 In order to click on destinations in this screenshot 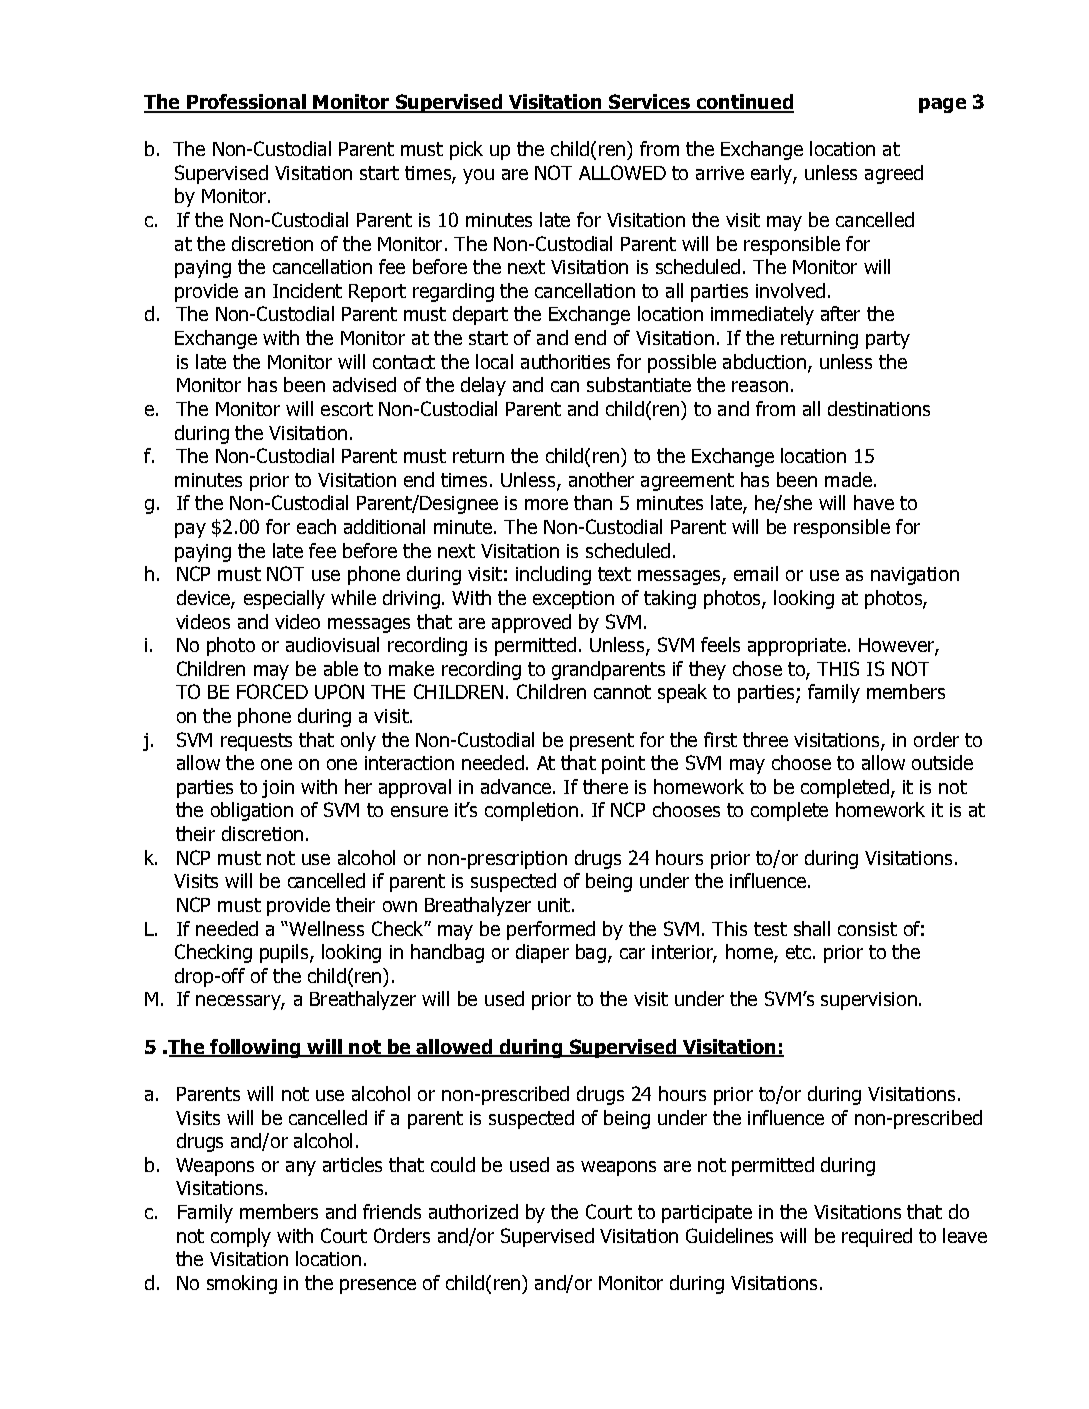, I will do `click(879, 408)`.
